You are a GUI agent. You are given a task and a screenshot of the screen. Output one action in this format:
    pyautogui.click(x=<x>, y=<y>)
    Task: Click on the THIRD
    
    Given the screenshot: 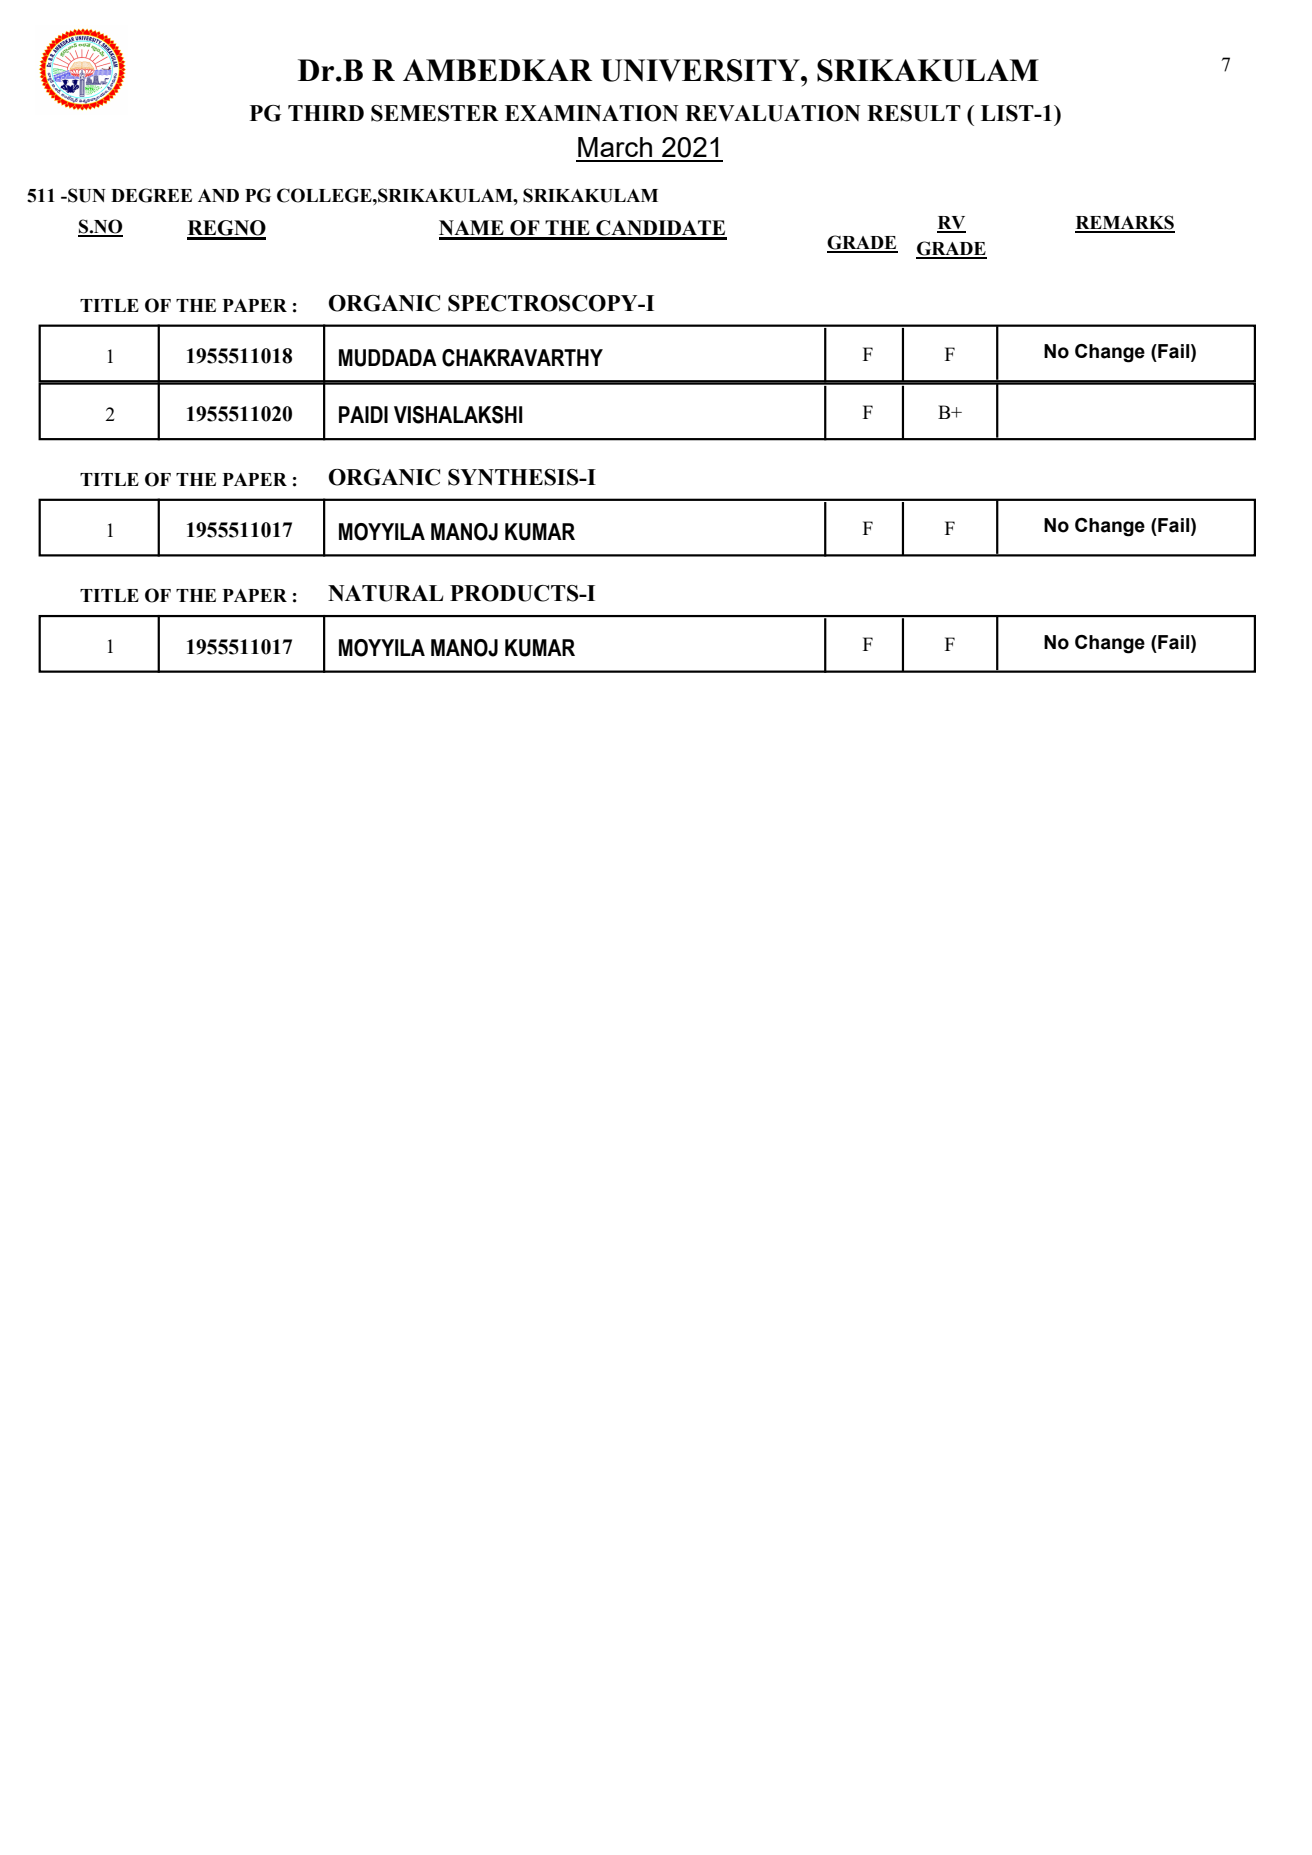 What is the action you would take?
    pyautogui.click(x=326, y=113)
